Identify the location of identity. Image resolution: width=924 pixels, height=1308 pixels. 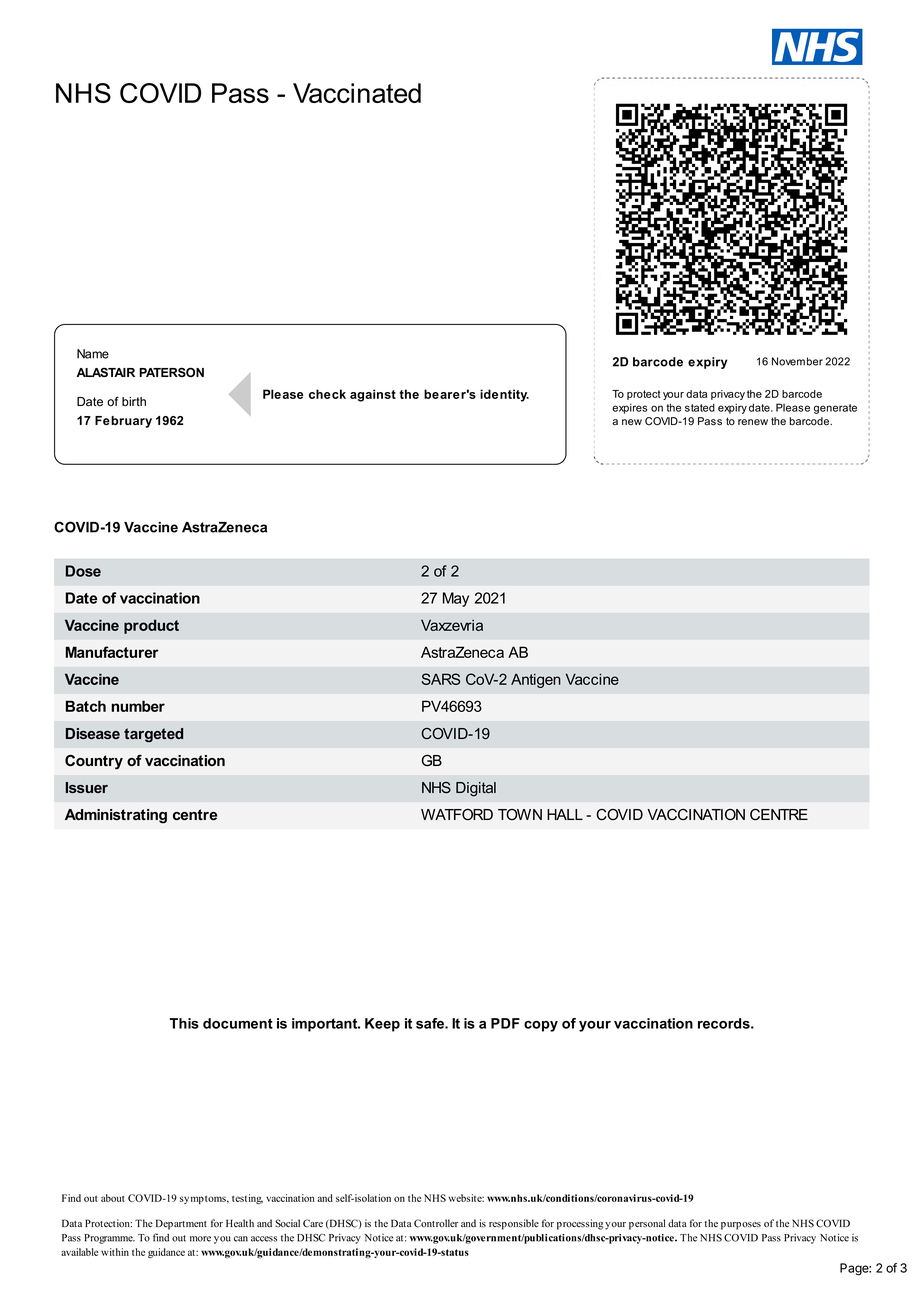
(504, 395).
